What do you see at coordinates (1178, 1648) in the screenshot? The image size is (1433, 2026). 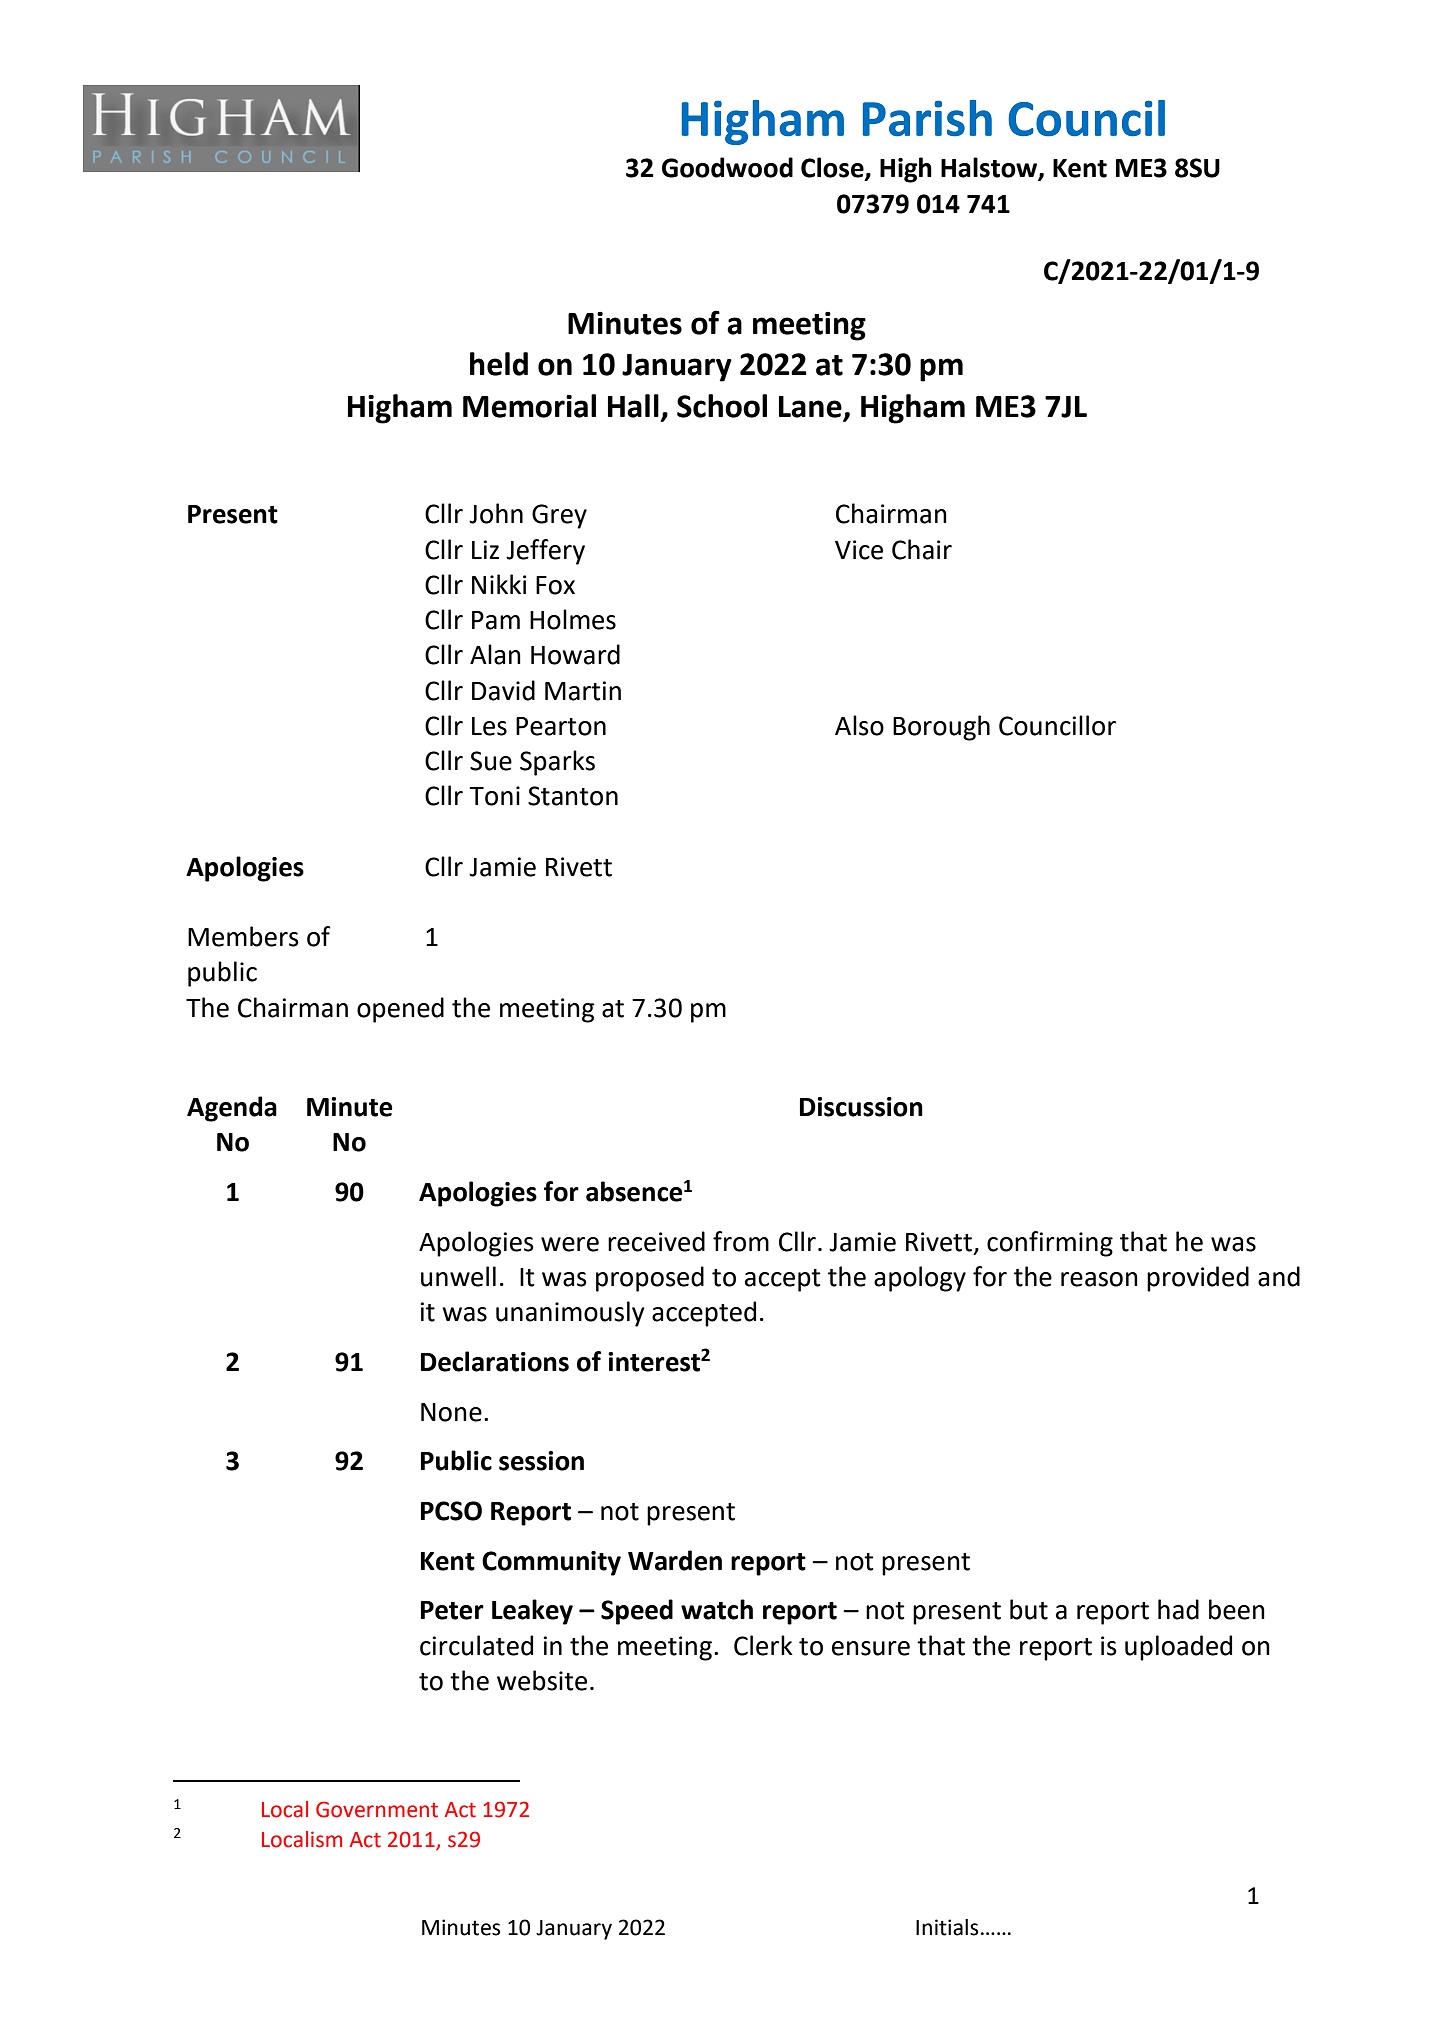 I see `uploaded` at bounding box center [1178, 1648].
